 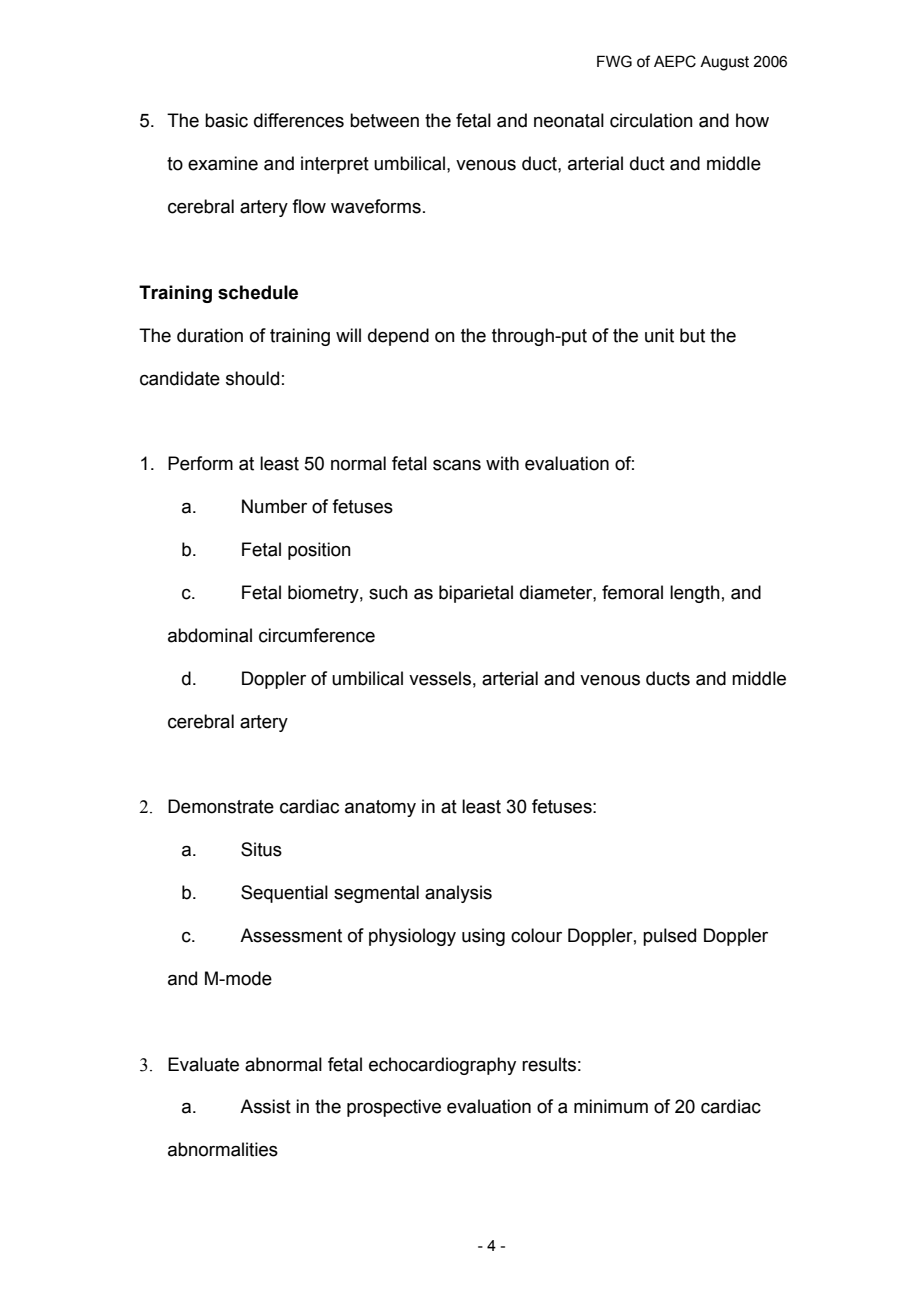 I want to click on scans, so click(x=457, y=465).
